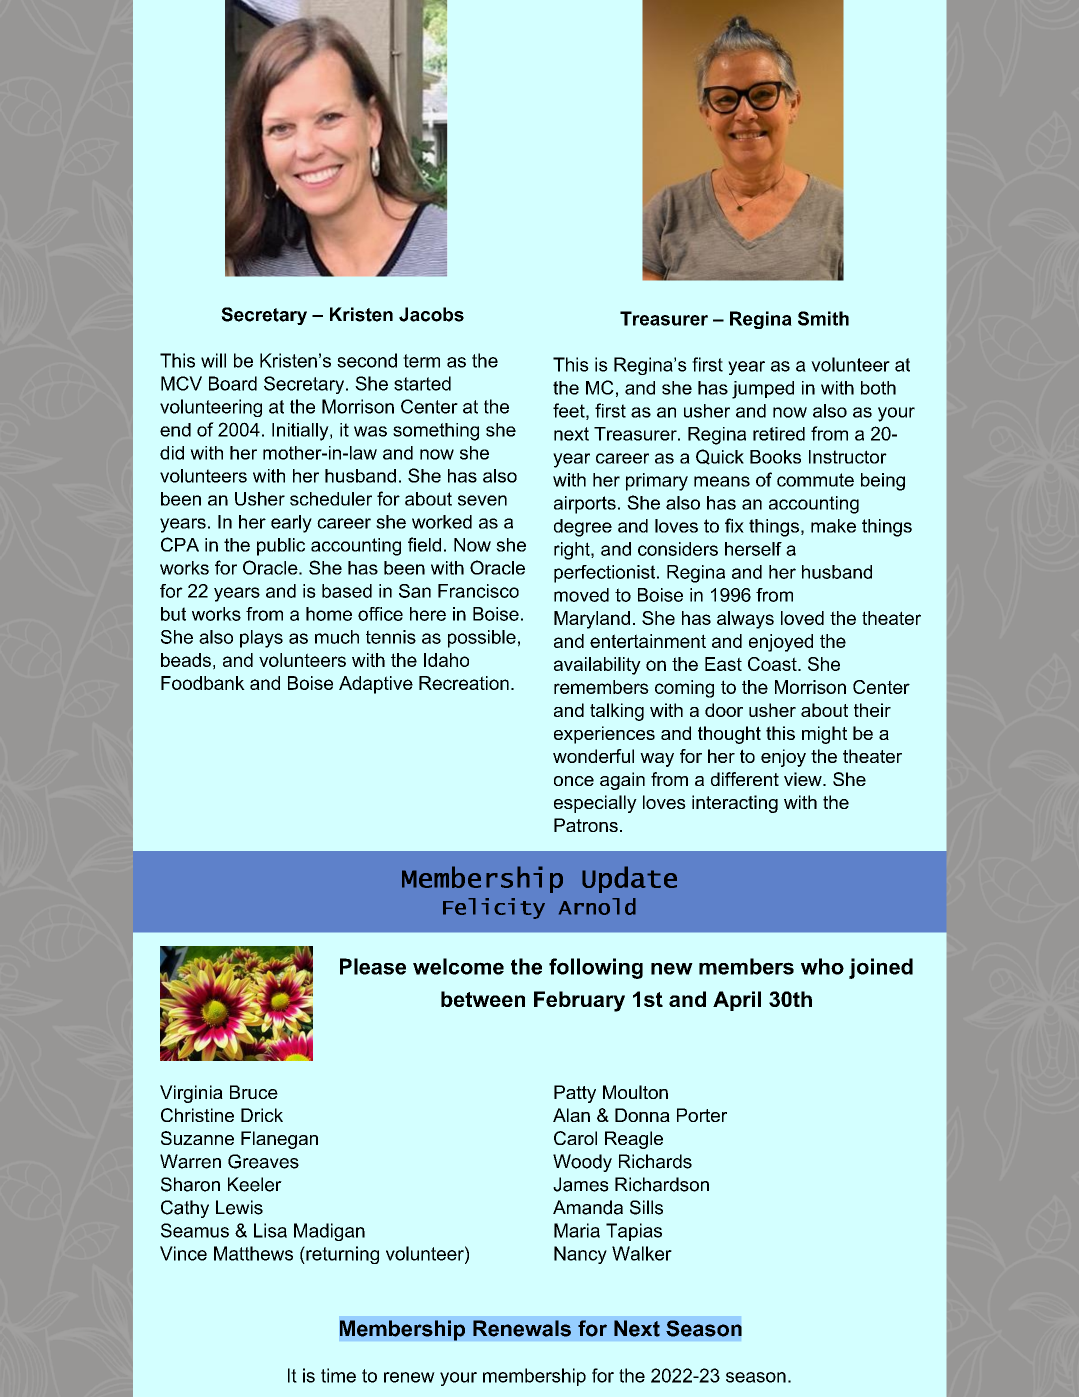  I want to click on Francisco, so click(478, 591).
